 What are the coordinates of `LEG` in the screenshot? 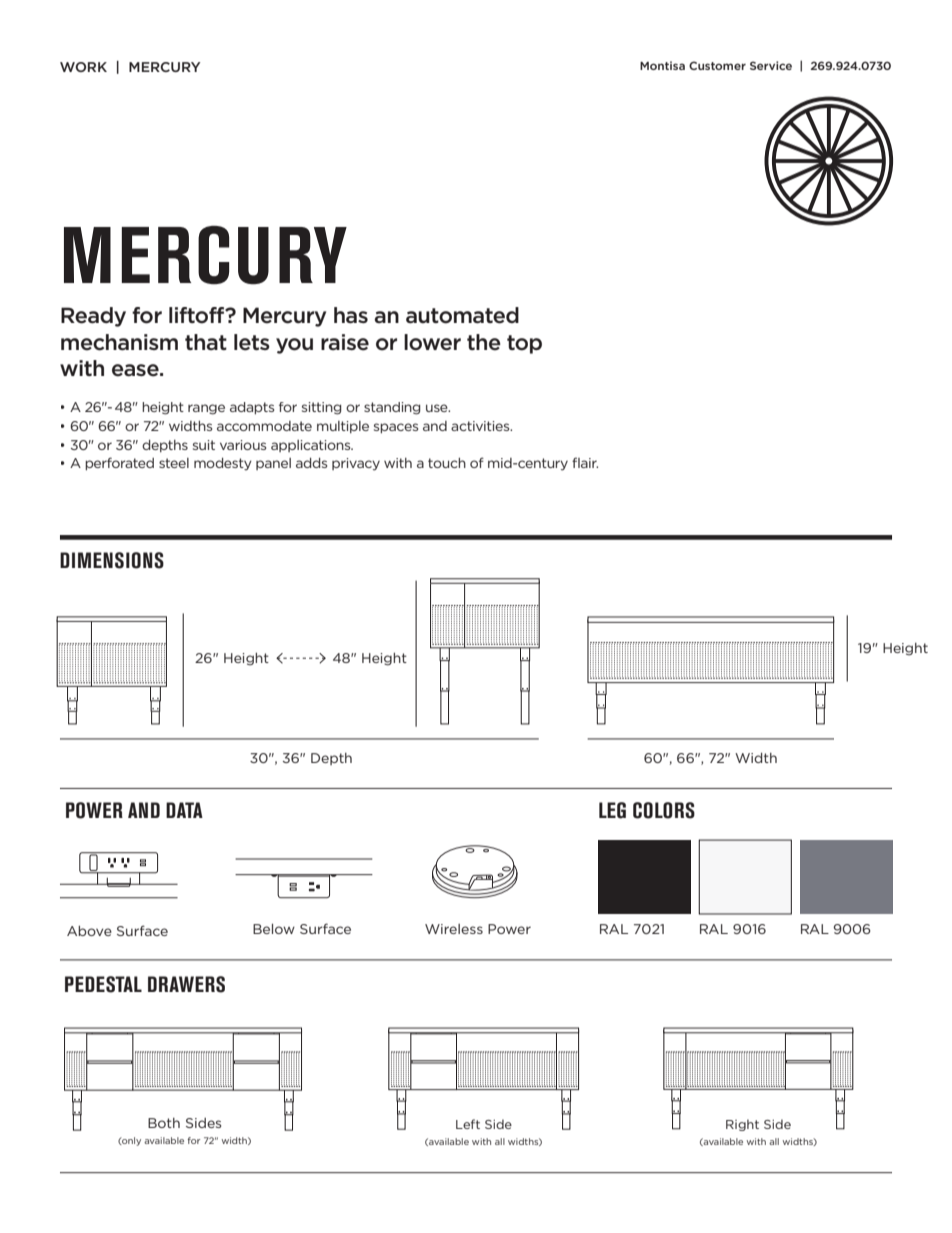 It's located at (612, 810).
